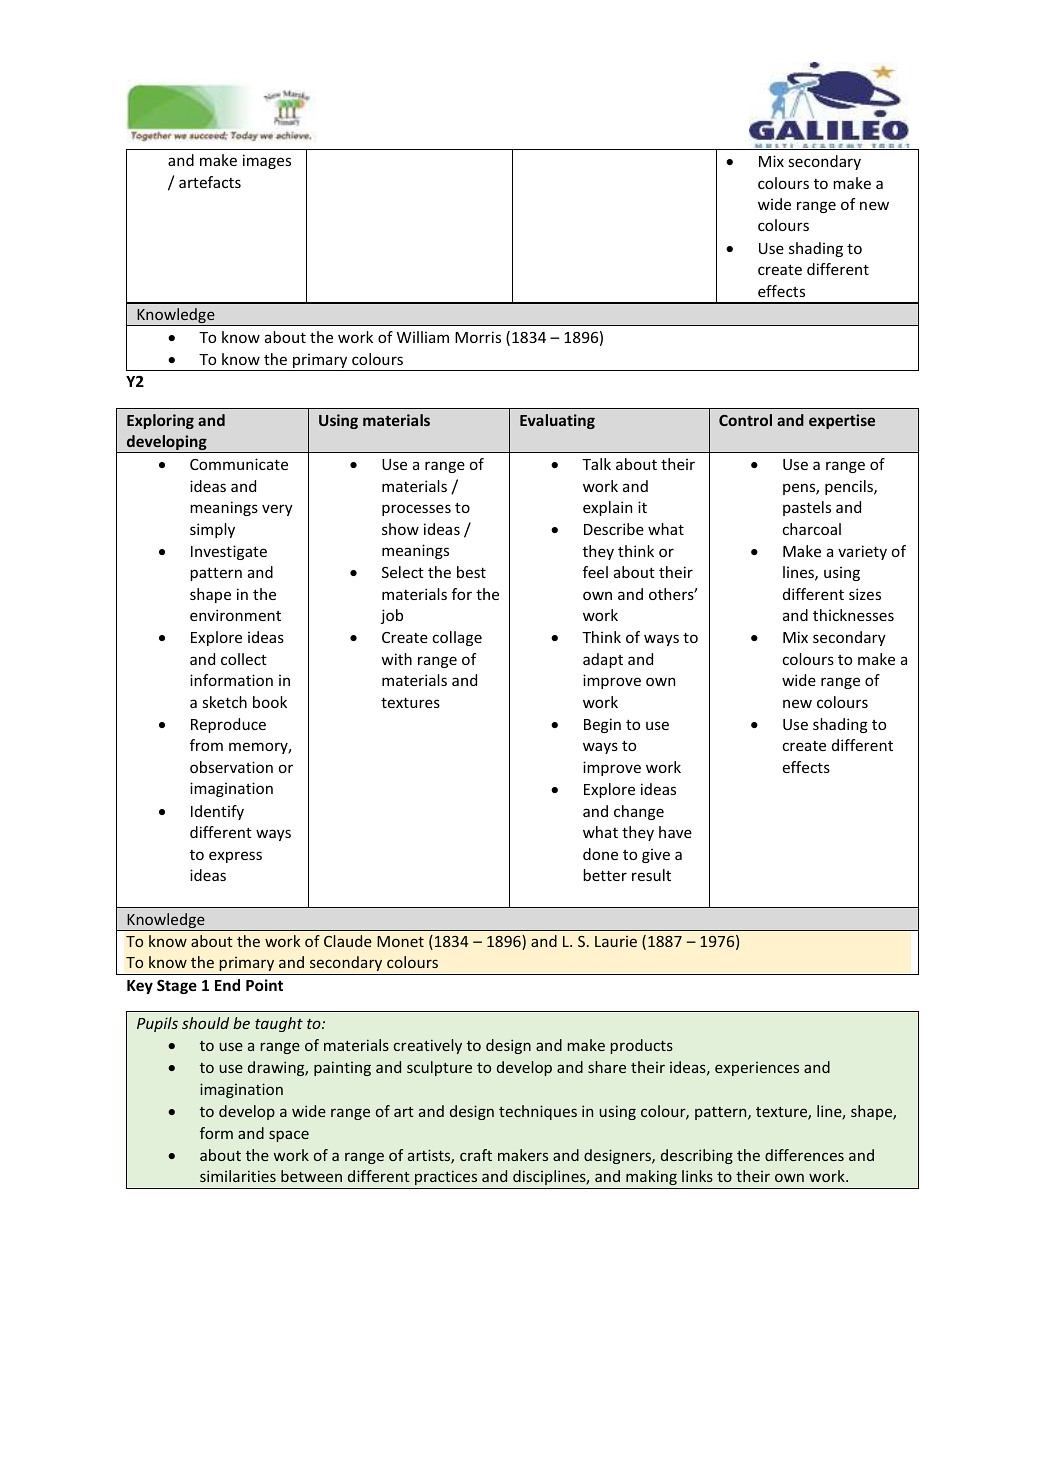 Image resolution: width=1045 pixels, height=1477 pixels. Describe the element at coordinates (238, 1176) in the screenshot. I see `similarities` at that location.
